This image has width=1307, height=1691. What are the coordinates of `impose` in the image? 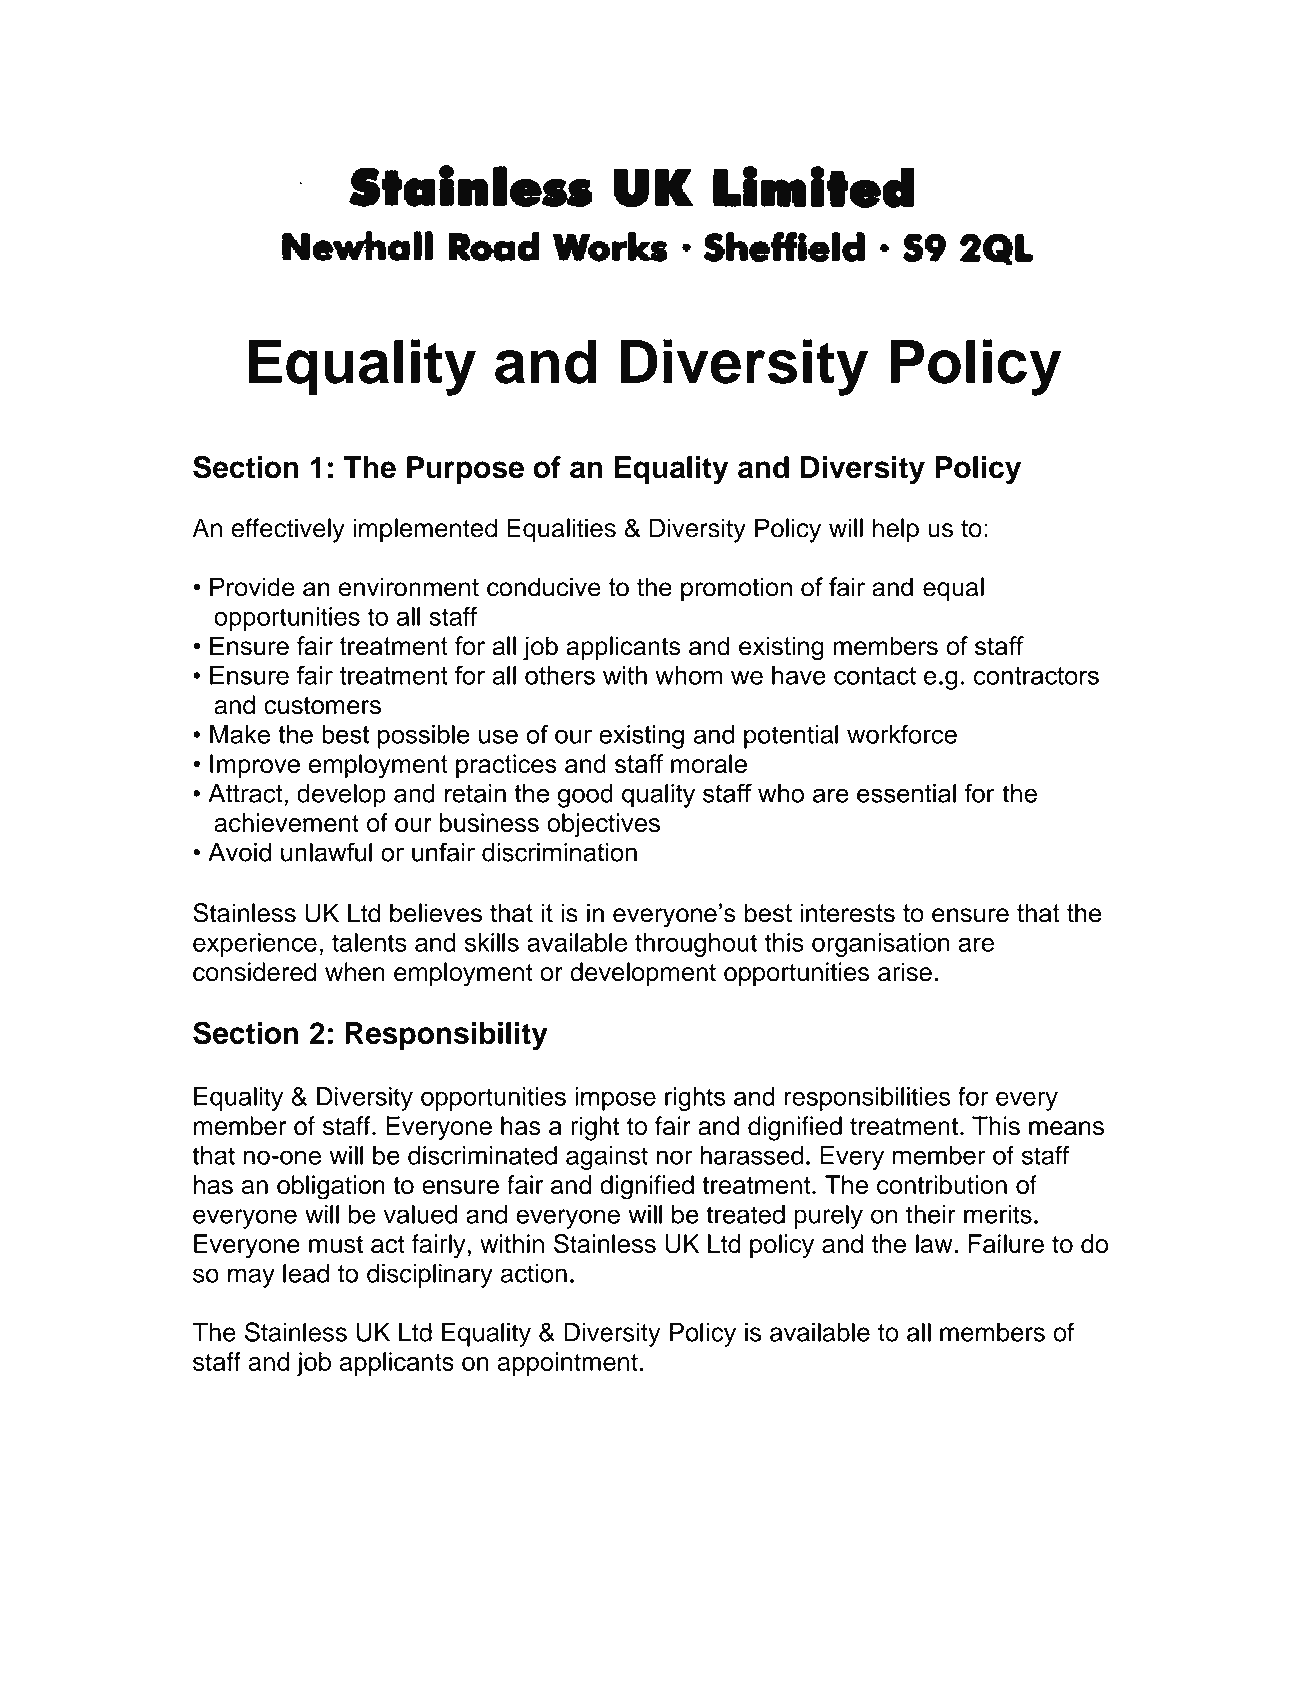 It's located at (615, 1099).
